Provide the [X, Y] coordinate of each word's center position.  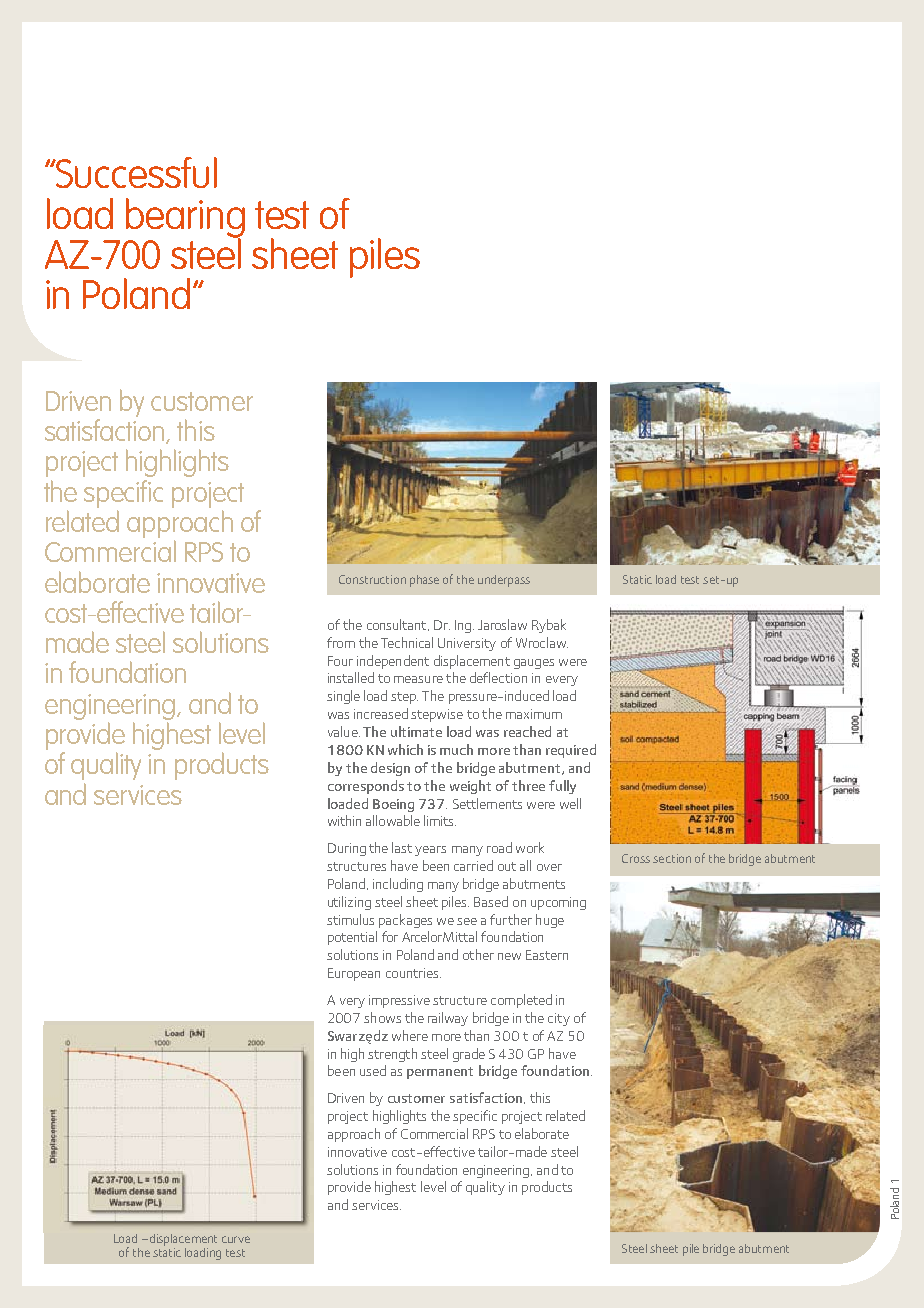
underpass [504, 581]
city [559, 1019]
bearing [185, 219]
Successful [135, 172]
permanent [440, 1073]
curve [236, 1239]
